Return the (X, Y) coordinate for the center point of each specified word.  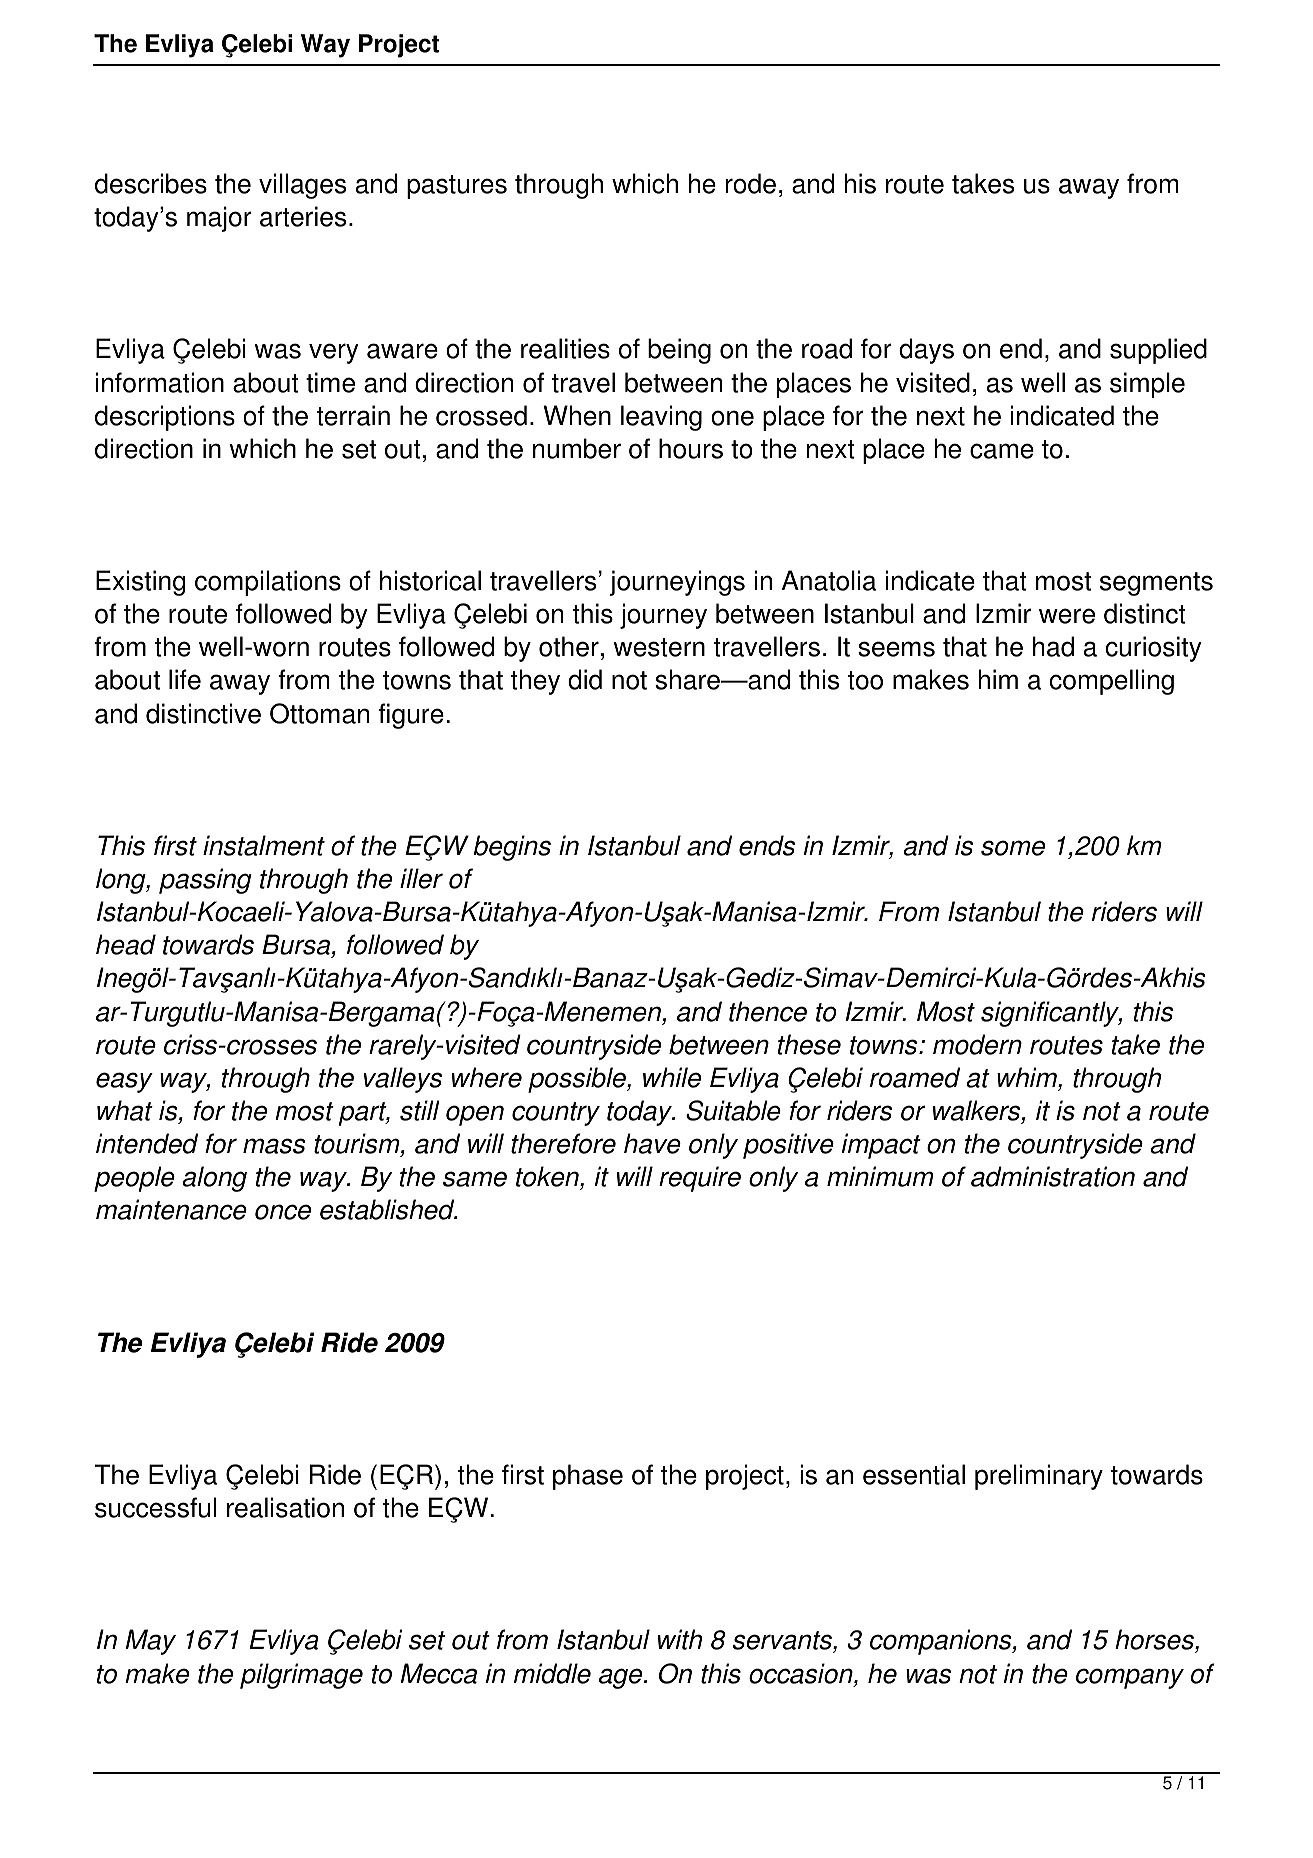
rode (751, 183)
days (926, 351)
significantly (1051, 1014)
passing (205, 881)
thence (768, 1011)
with (680, 1639)
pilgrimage (301, 1676)
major (219, 219)
